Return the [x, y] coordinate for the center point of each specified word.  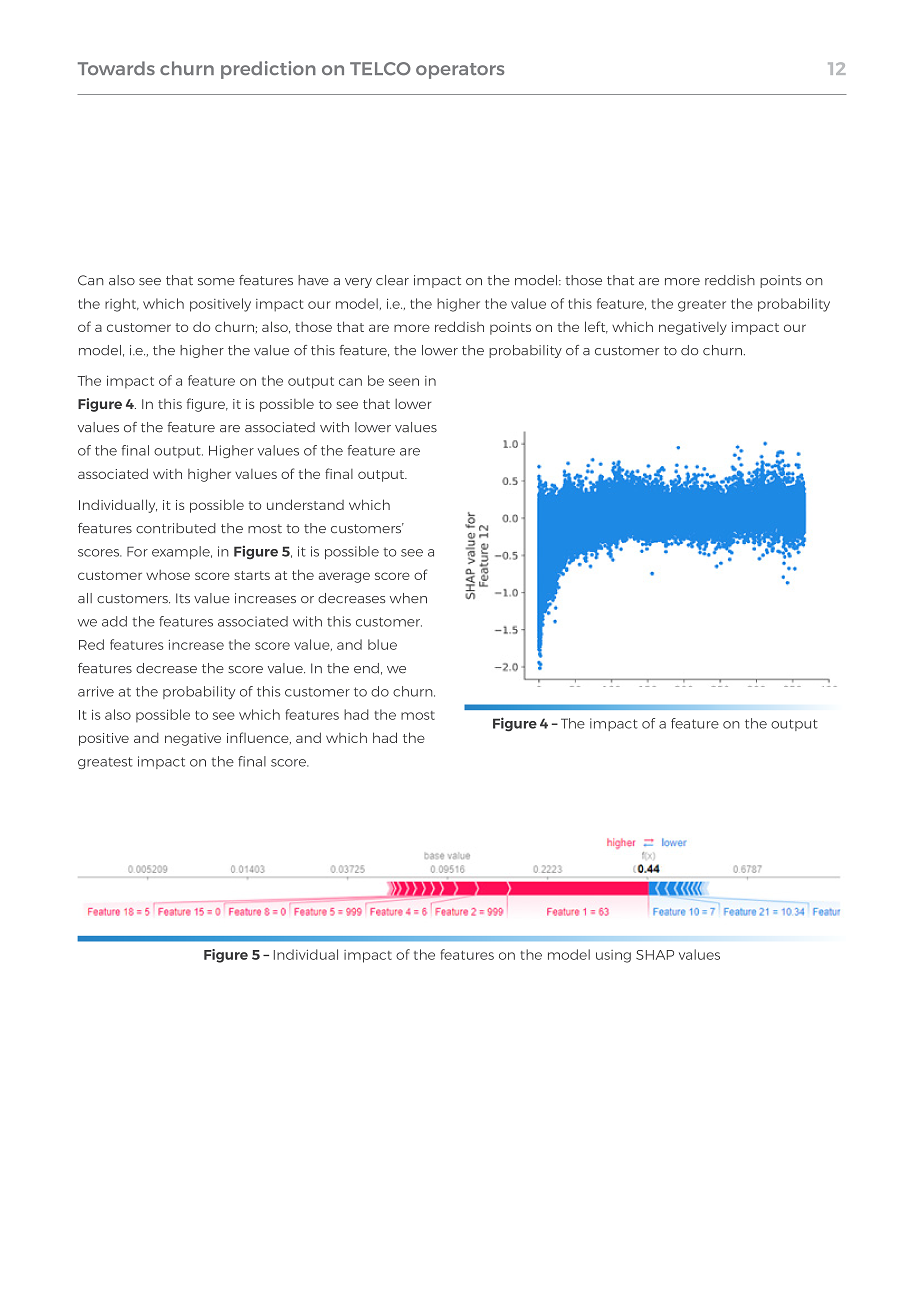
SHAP [655, 955]
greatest [105, 763]
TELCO [380, 69]
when [408, 598]
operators [460, 71]
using [613, 956]
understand [305, 504]
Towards [116, 68]
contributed [176, 528]
